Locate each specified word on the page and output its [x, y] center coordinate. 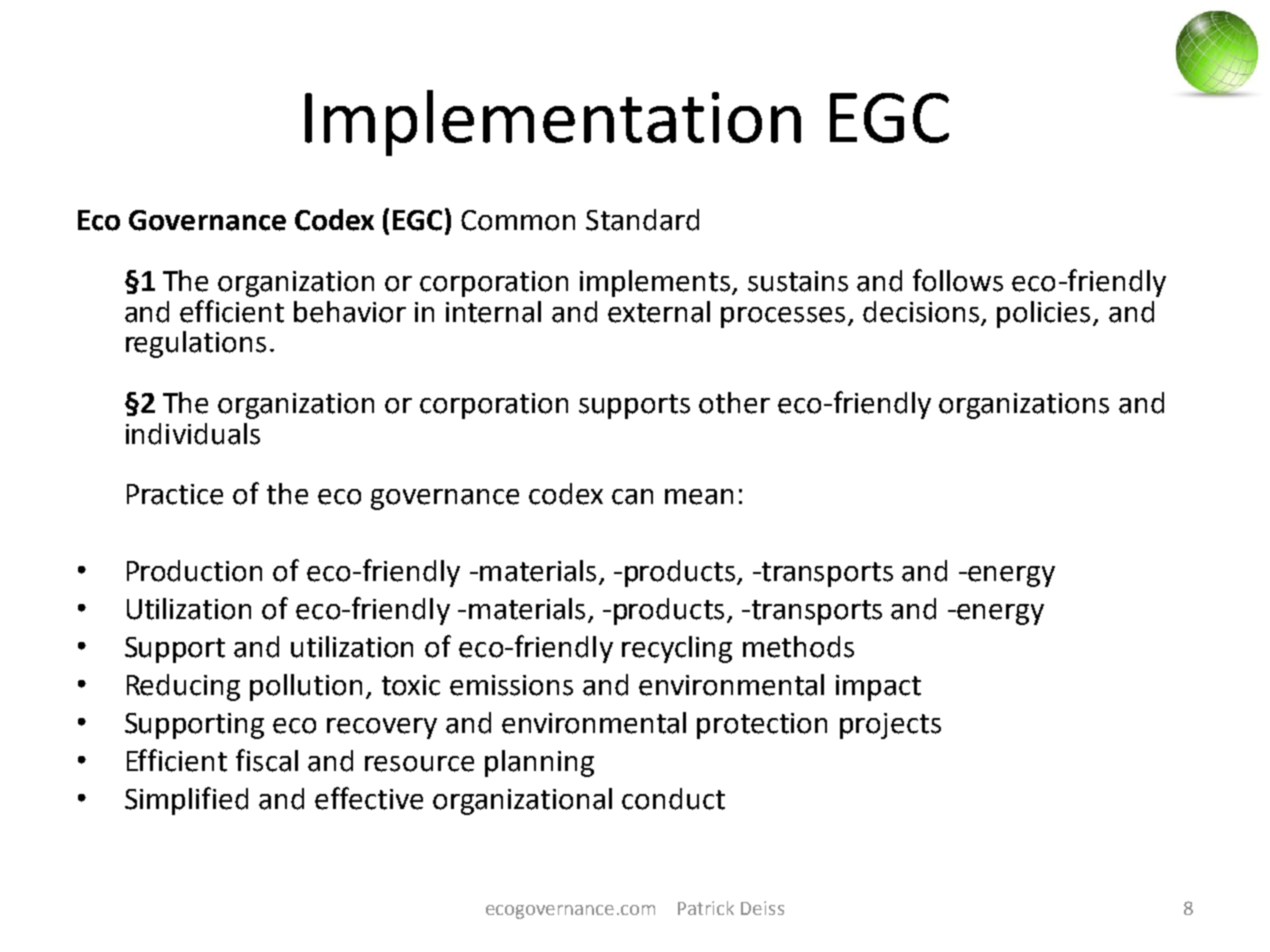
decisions [921, 312]
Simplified [186, 801]
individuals [193, 434]
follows [958, 280]
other [734, 403]
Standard [642, 220]
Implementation [553, 123]
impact [878, 688]
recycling [677, 649]
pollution [306, 687]
